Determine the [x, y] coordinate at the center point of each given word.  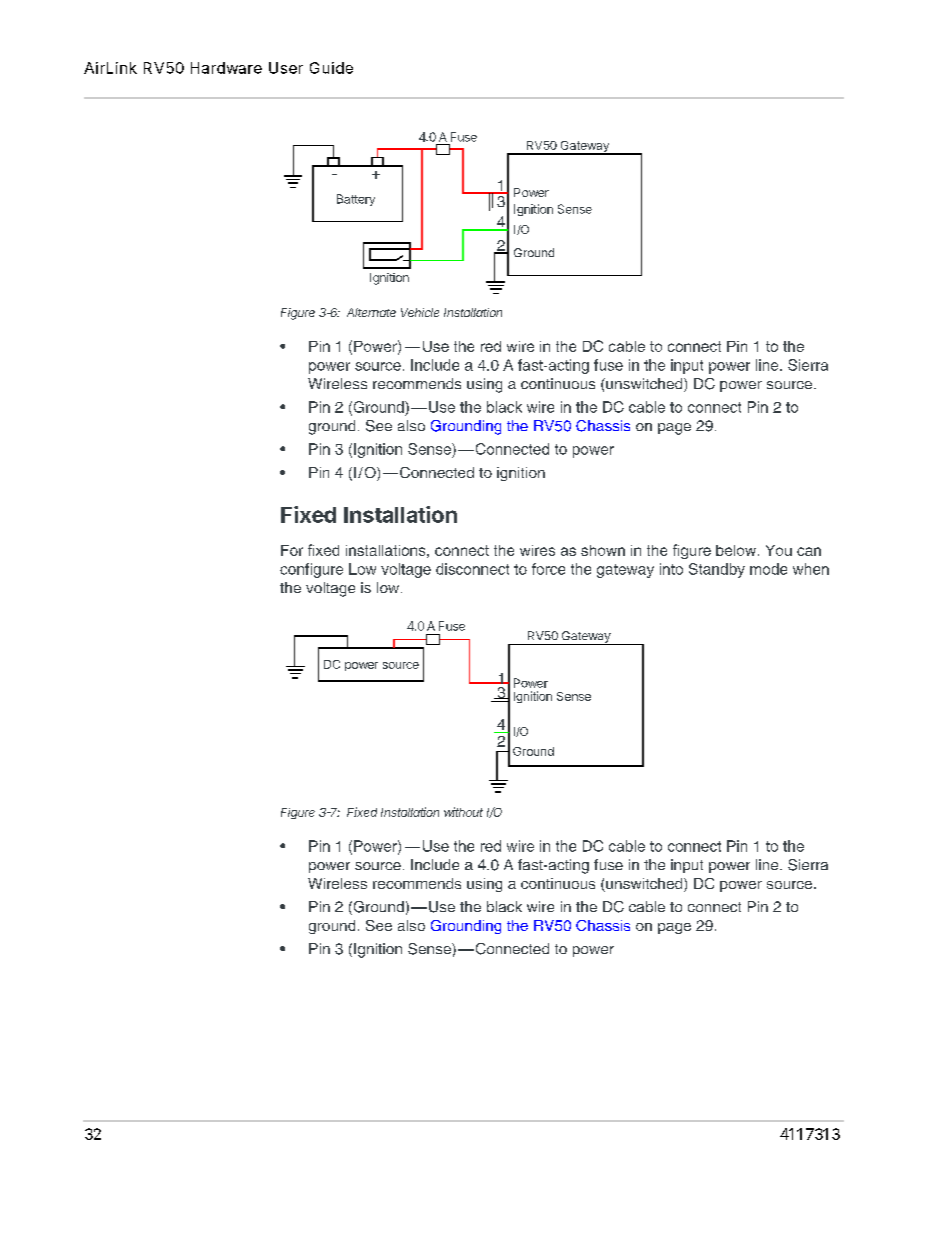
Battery [356, 200]
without [463, 812]
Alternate [371, 312]
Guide [331, 68]
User [286, 68]
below [736, 550]
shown [603, 550]
